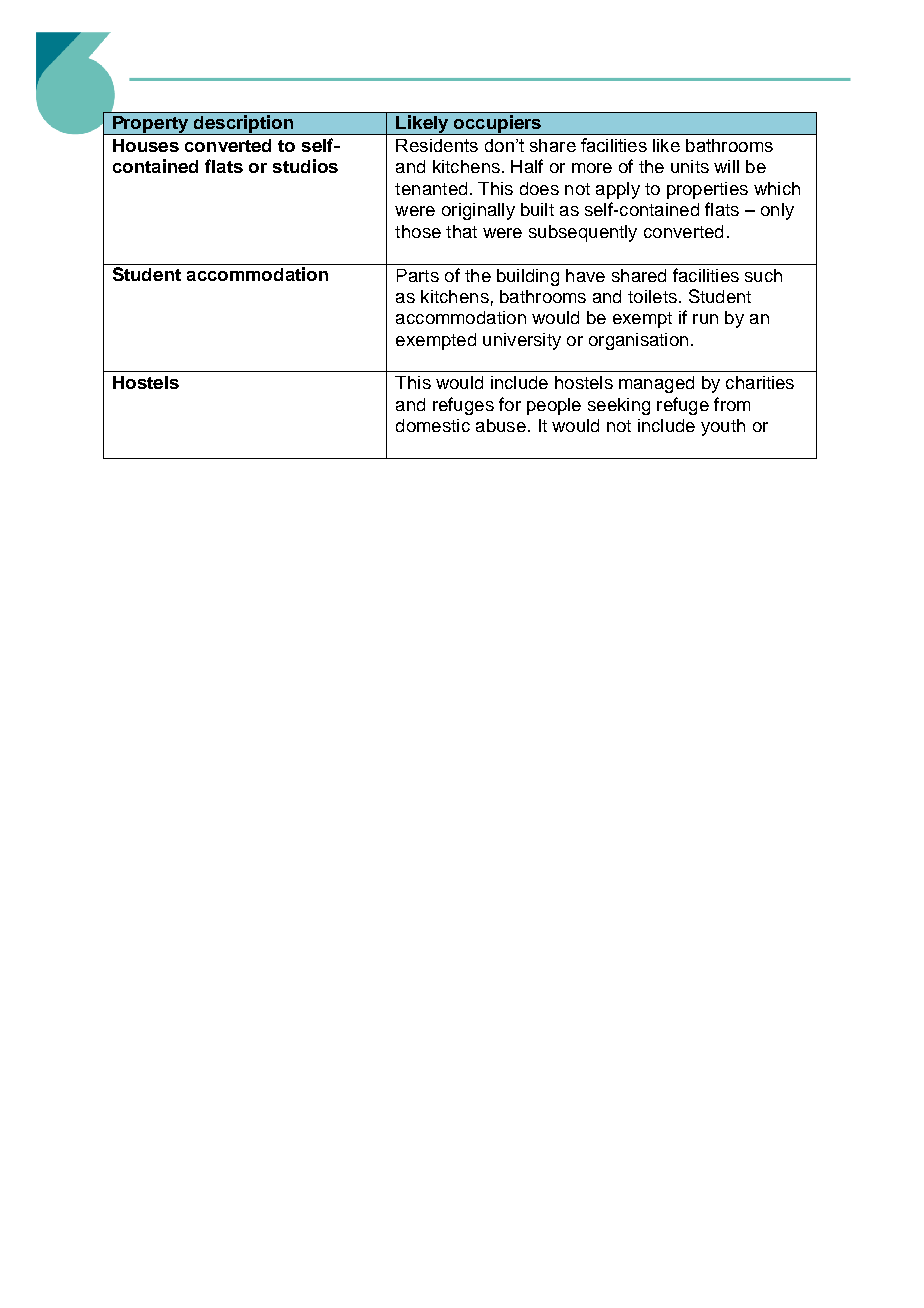 The width and height of the image is (924, 1308). I want to click on Residents, so click(437, 145).
